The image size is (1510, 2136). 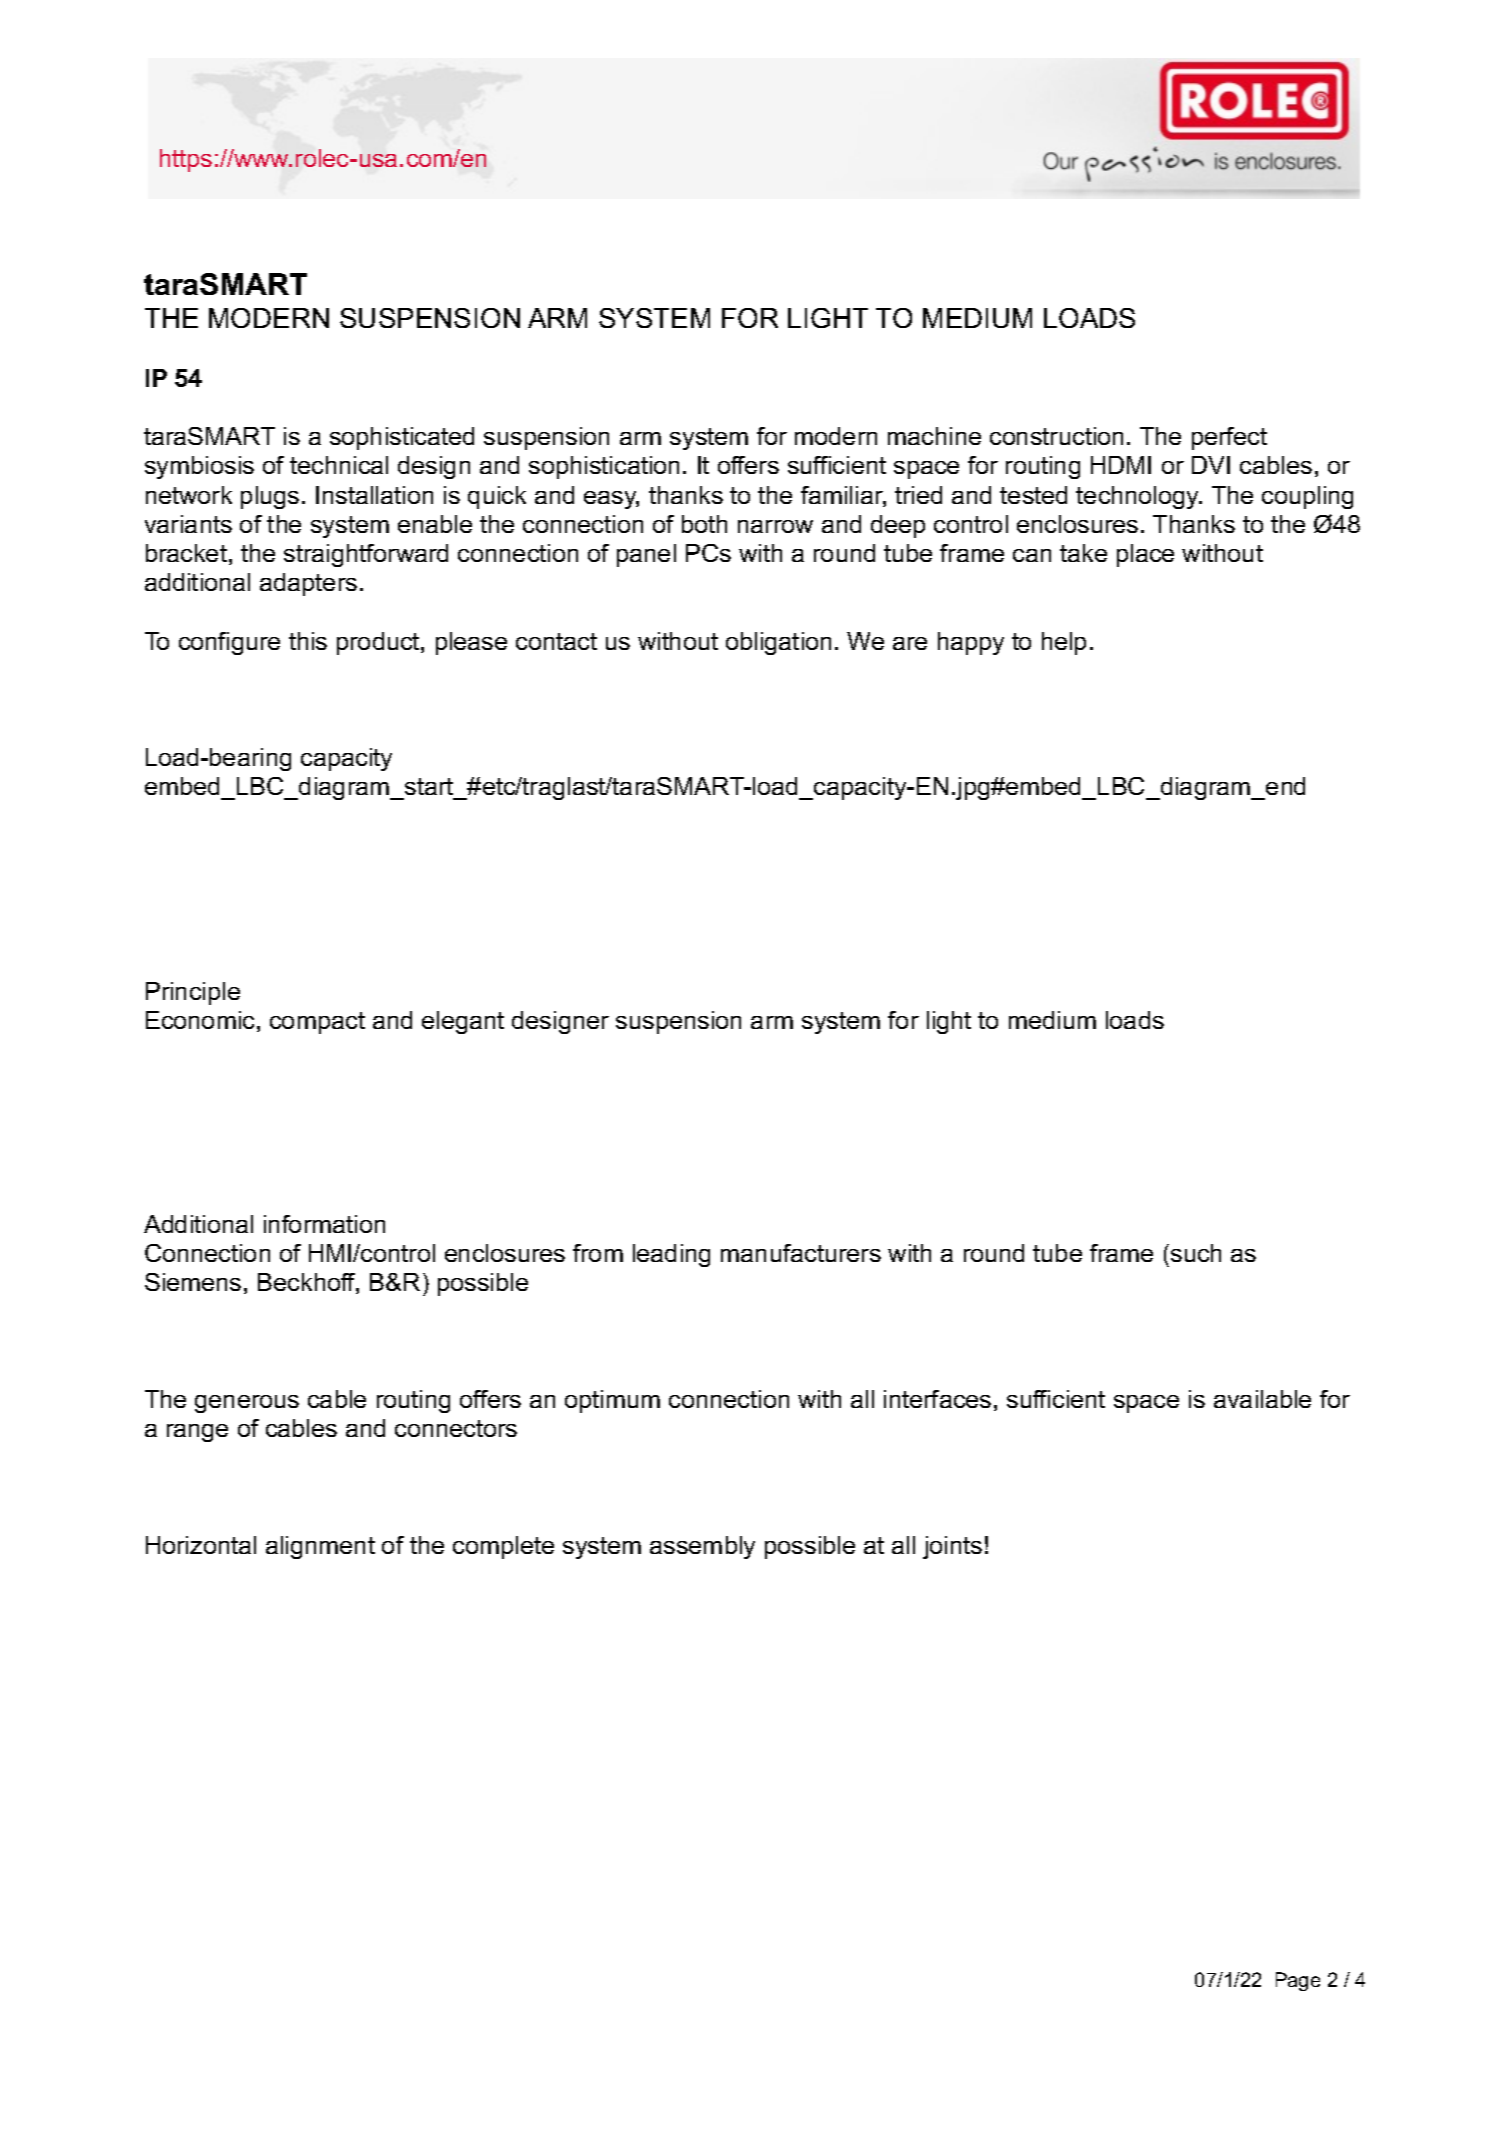 I want to click on assembly, so click(x=702, y=1547).
